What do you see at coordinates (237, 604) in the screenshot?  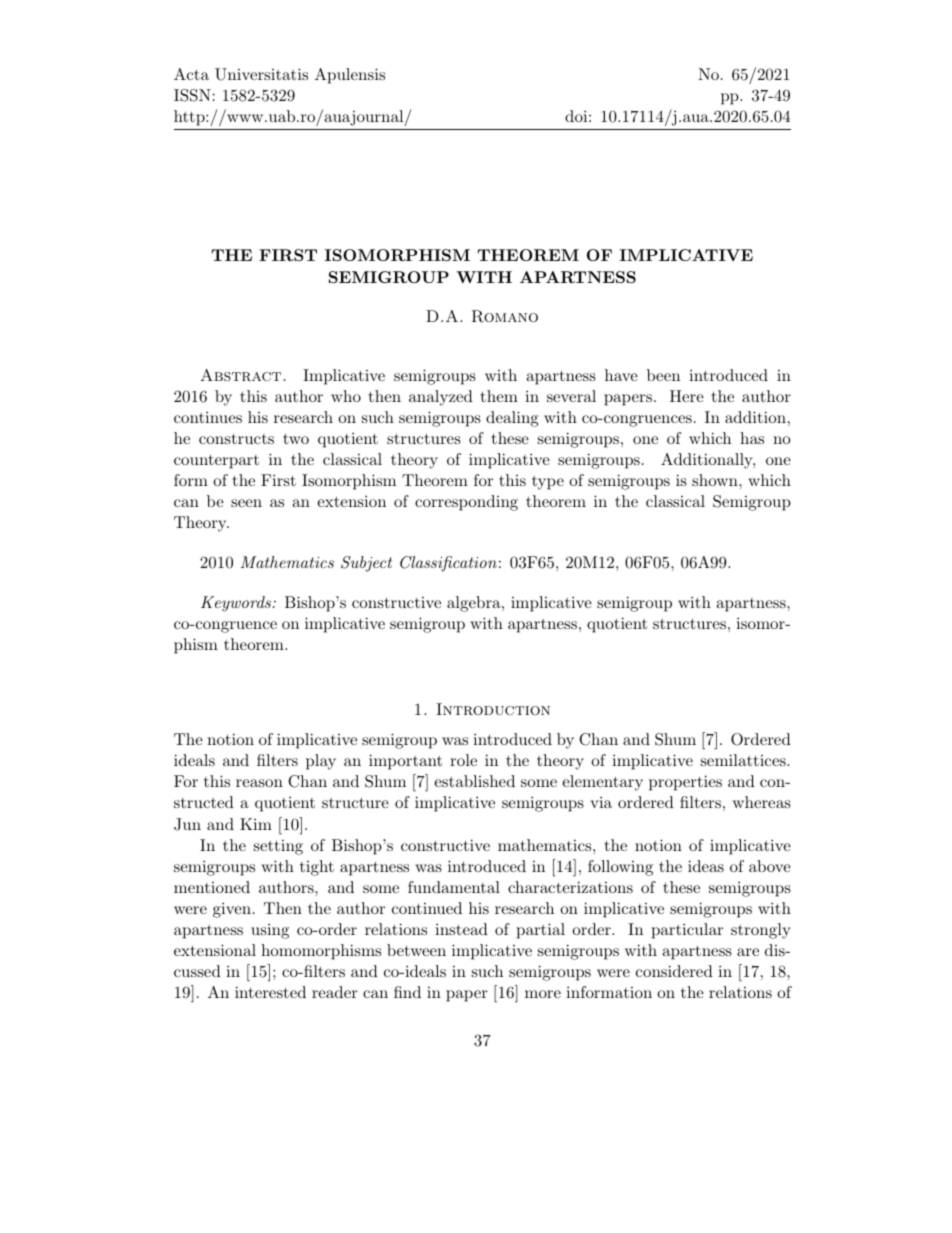 I see `Keywords` at bounding box center [237, 604].
